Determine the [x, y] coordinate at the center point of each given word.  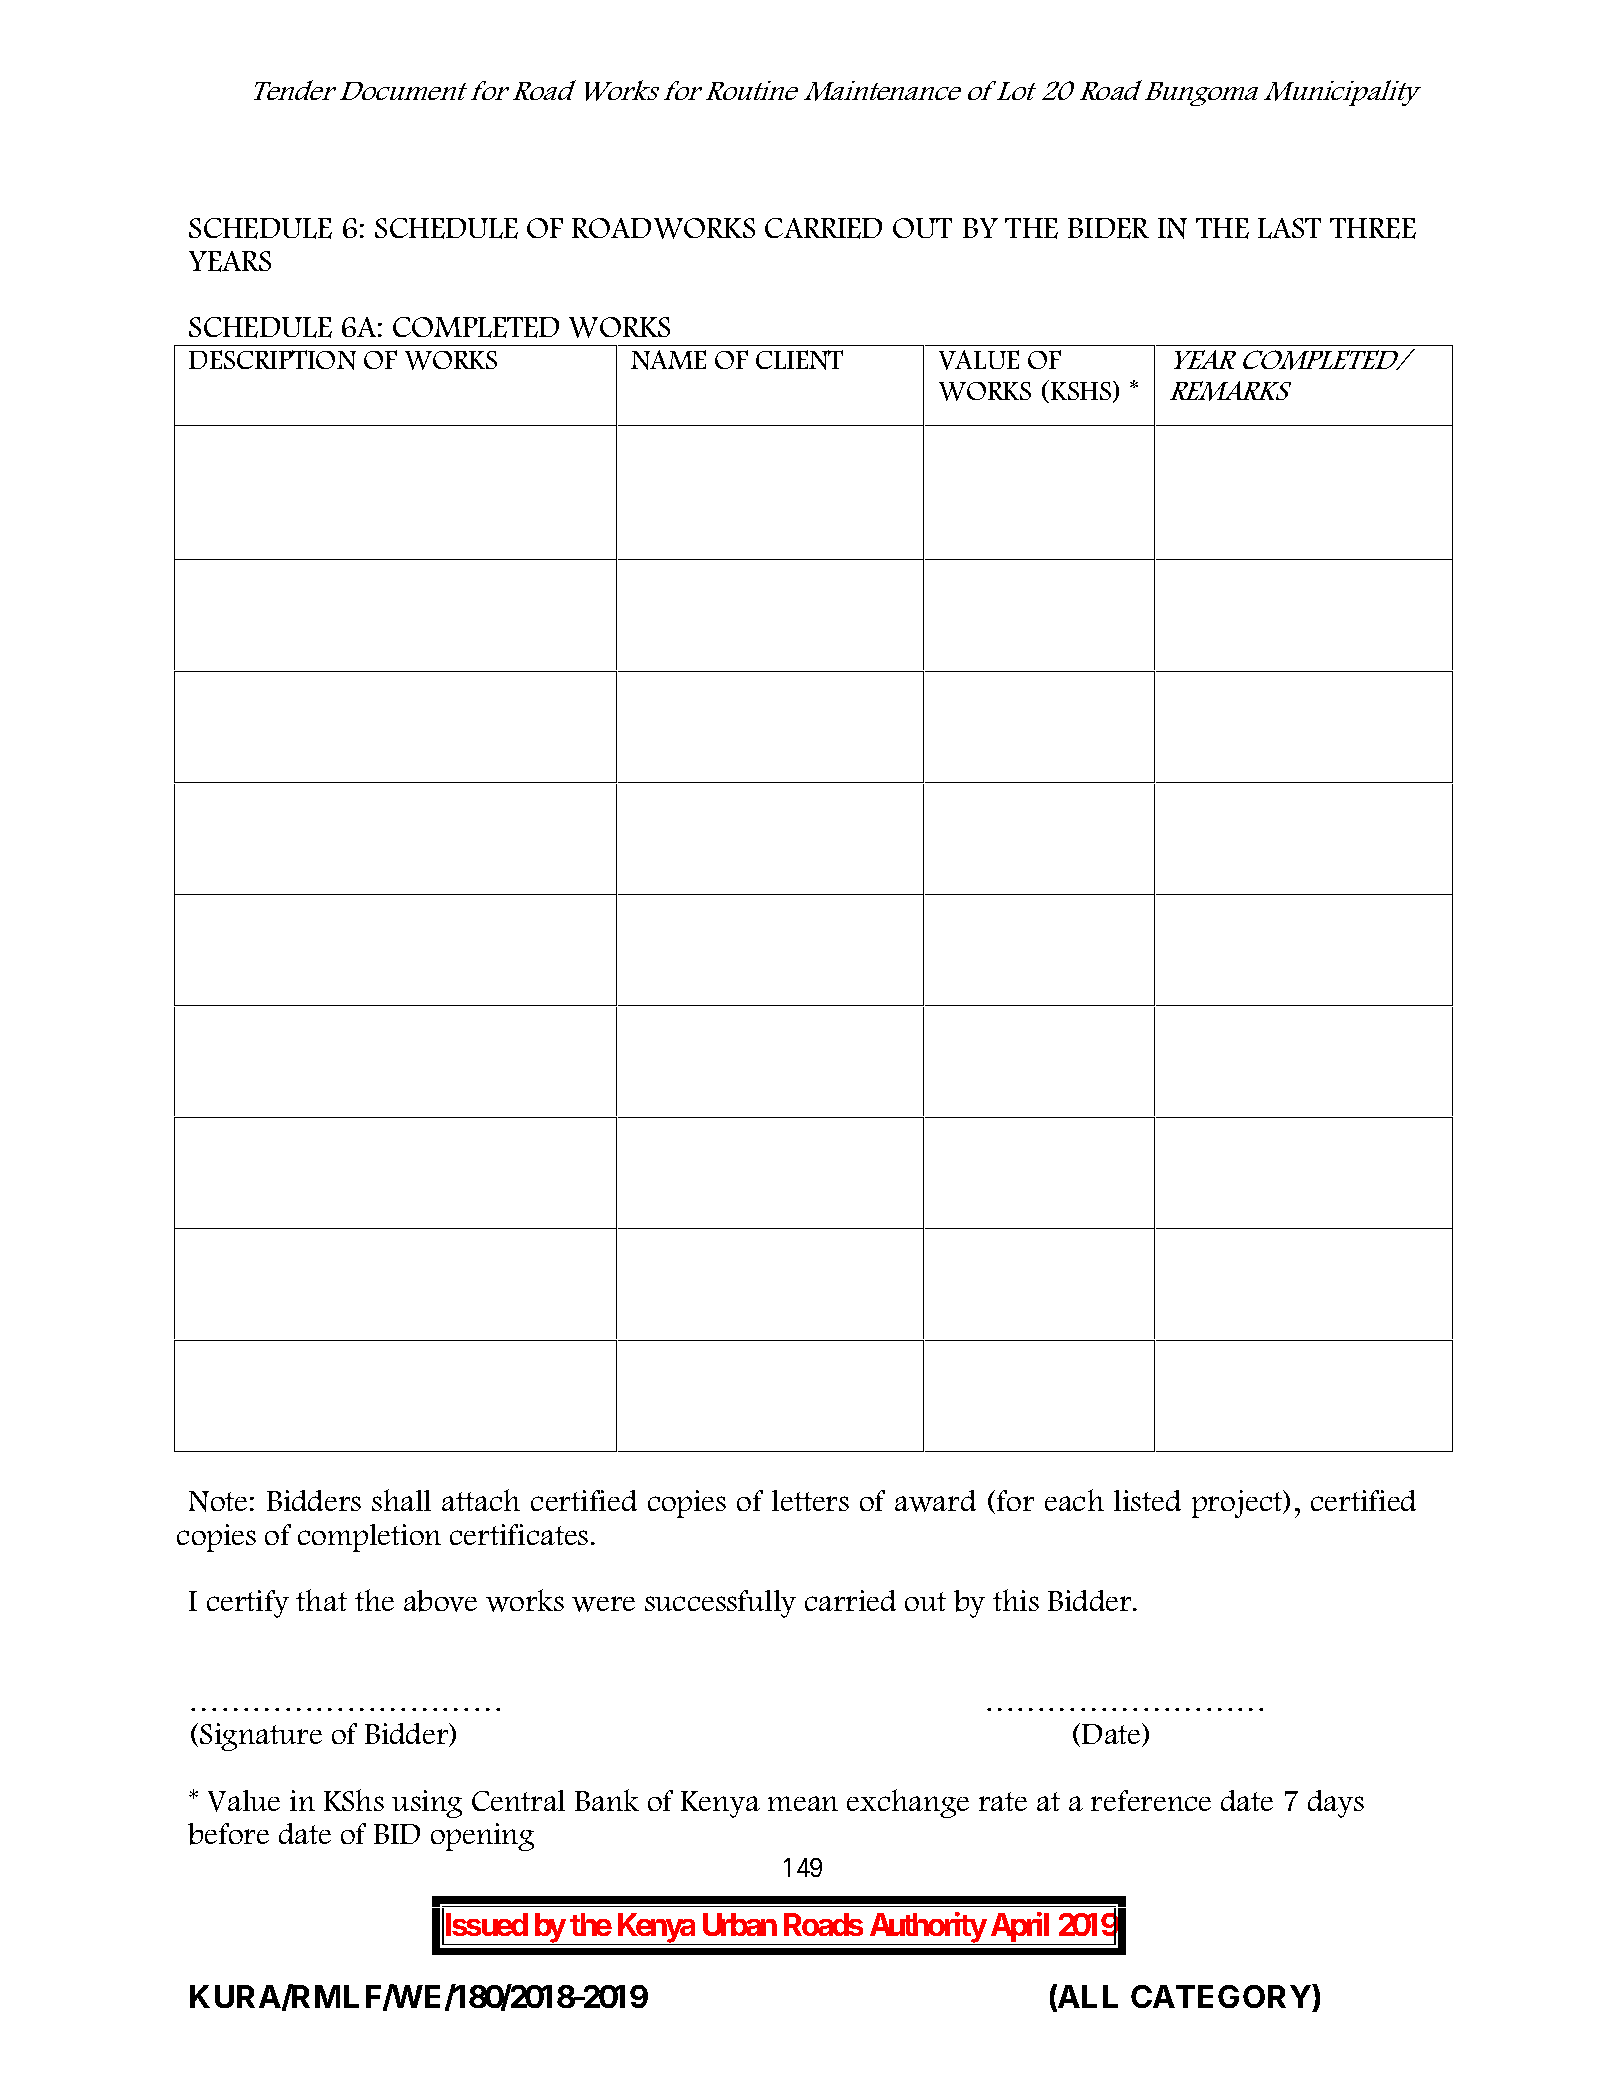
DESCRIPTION [272, 360]
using [427, 1804]
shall [401, 1500]
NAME [668, 360]
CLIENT [799, 360]
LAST [1289, 228]
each [1074, 1500]
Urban [740, 1924]
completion [369, 1538]
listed [1147, 1500]
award [935, 1501]
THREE [1373, 228]
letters [810, 1500]
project [1238, 1504]
